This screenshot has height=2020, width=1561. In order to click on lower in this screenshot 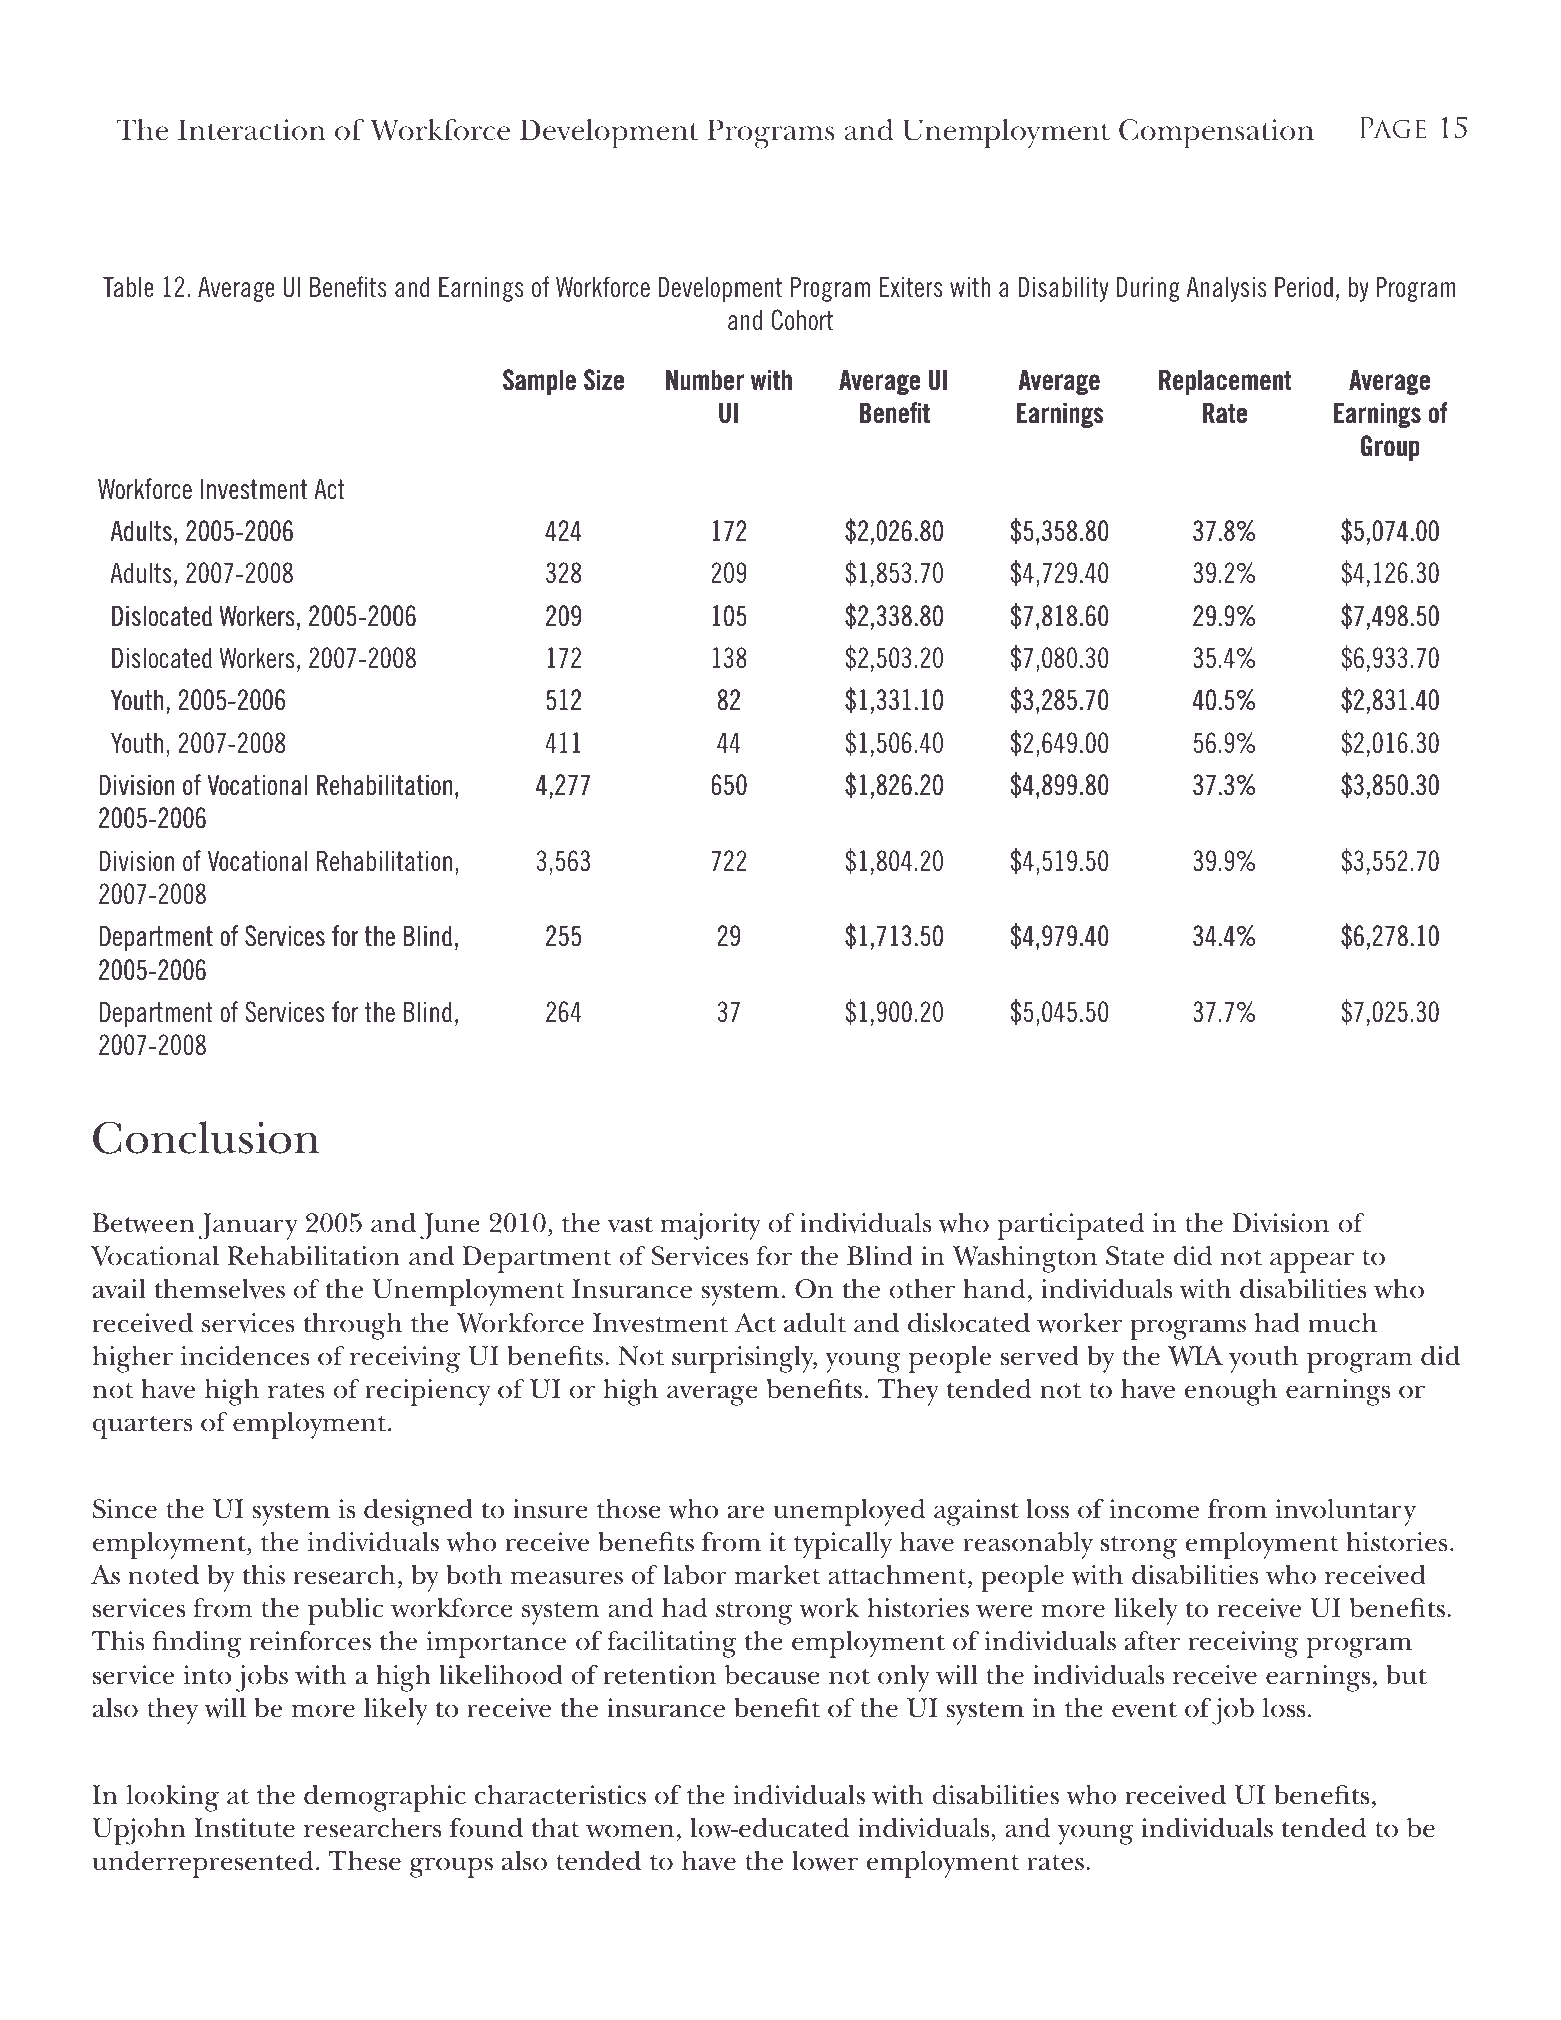, I will do `click(825, 1861)`.
